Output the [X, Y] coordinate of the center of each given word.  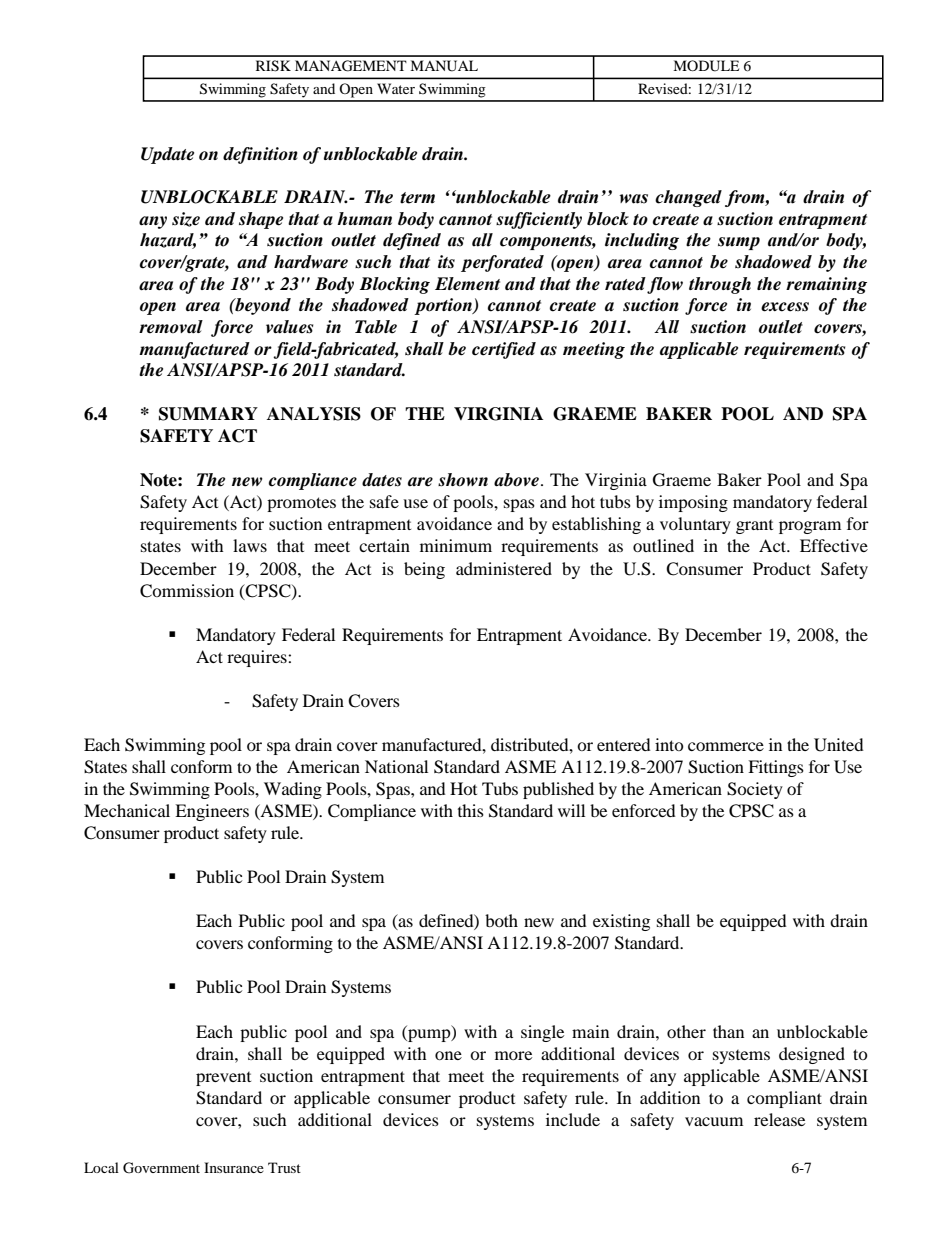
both [501, 920]
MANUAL [444, 66]
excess [785, 307]
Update [167, 155]
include [573, 1119]
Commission [187, 591]
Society [755, 790]
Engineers [212, 812]
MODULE [706, 66]
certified [504, 350]
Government [161, 1168]
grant [754, 527]
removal [171, 327]
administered [504, 568]
